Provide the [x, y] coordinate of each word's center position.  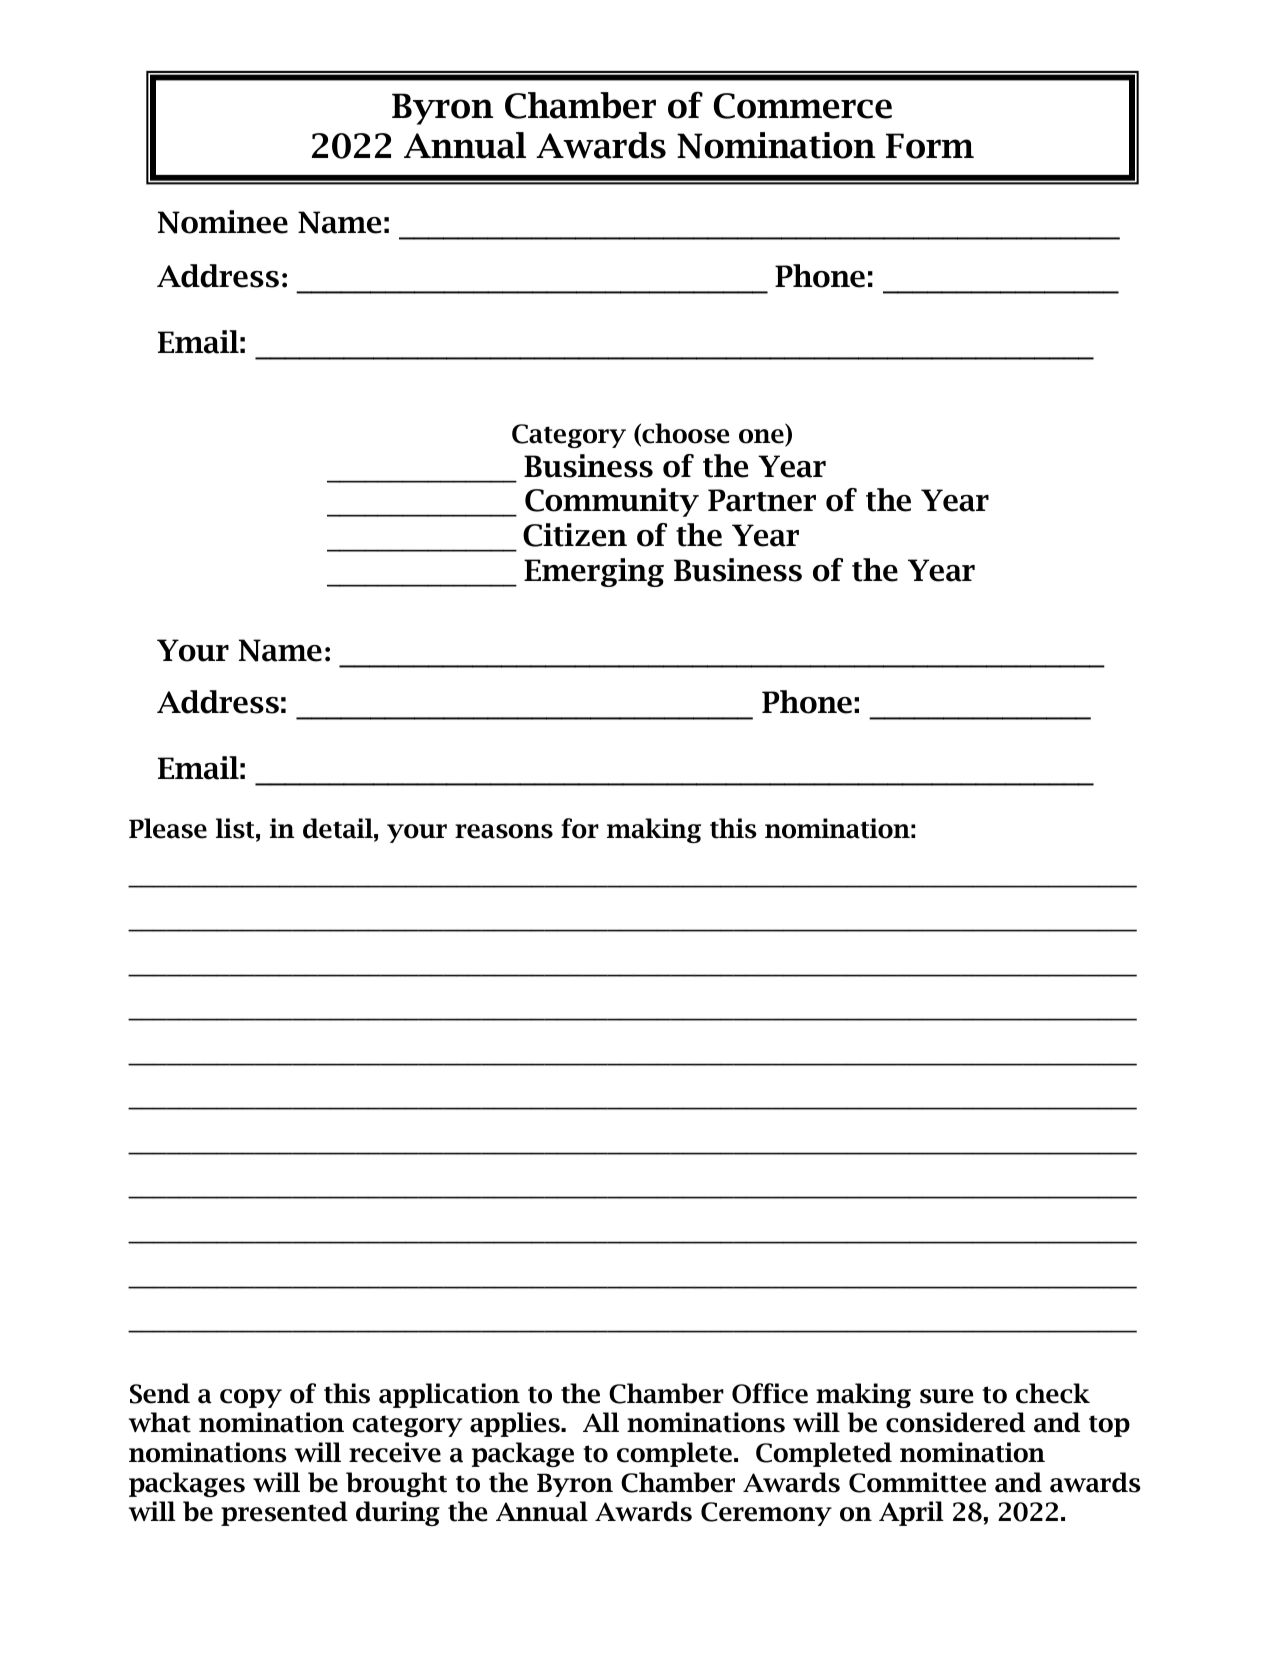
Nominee [223, 222]
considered [955, 1422]
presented [284, 1513]
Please [168, 828]
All [601, 1422]
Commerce [803, 106]
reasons [504, 831]
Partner [762, 500]
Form [930, 146]
